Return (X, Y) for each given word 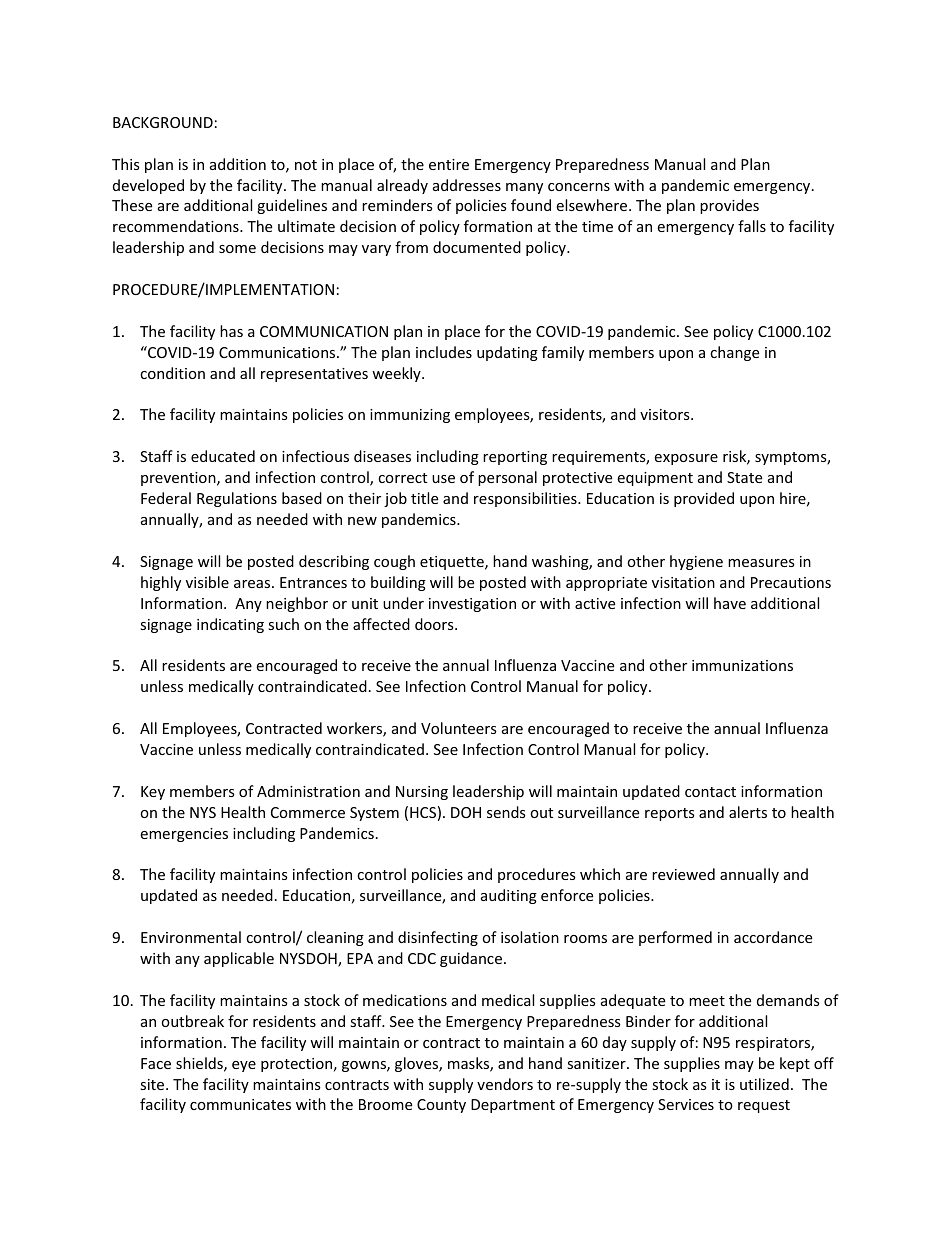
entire (449, 164)
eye (244, 1066)
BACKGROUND (163, 122)
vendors (505, 1084)
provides (729, 206)
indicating (230, 625)
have (730, 603)
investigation (472, 605)
